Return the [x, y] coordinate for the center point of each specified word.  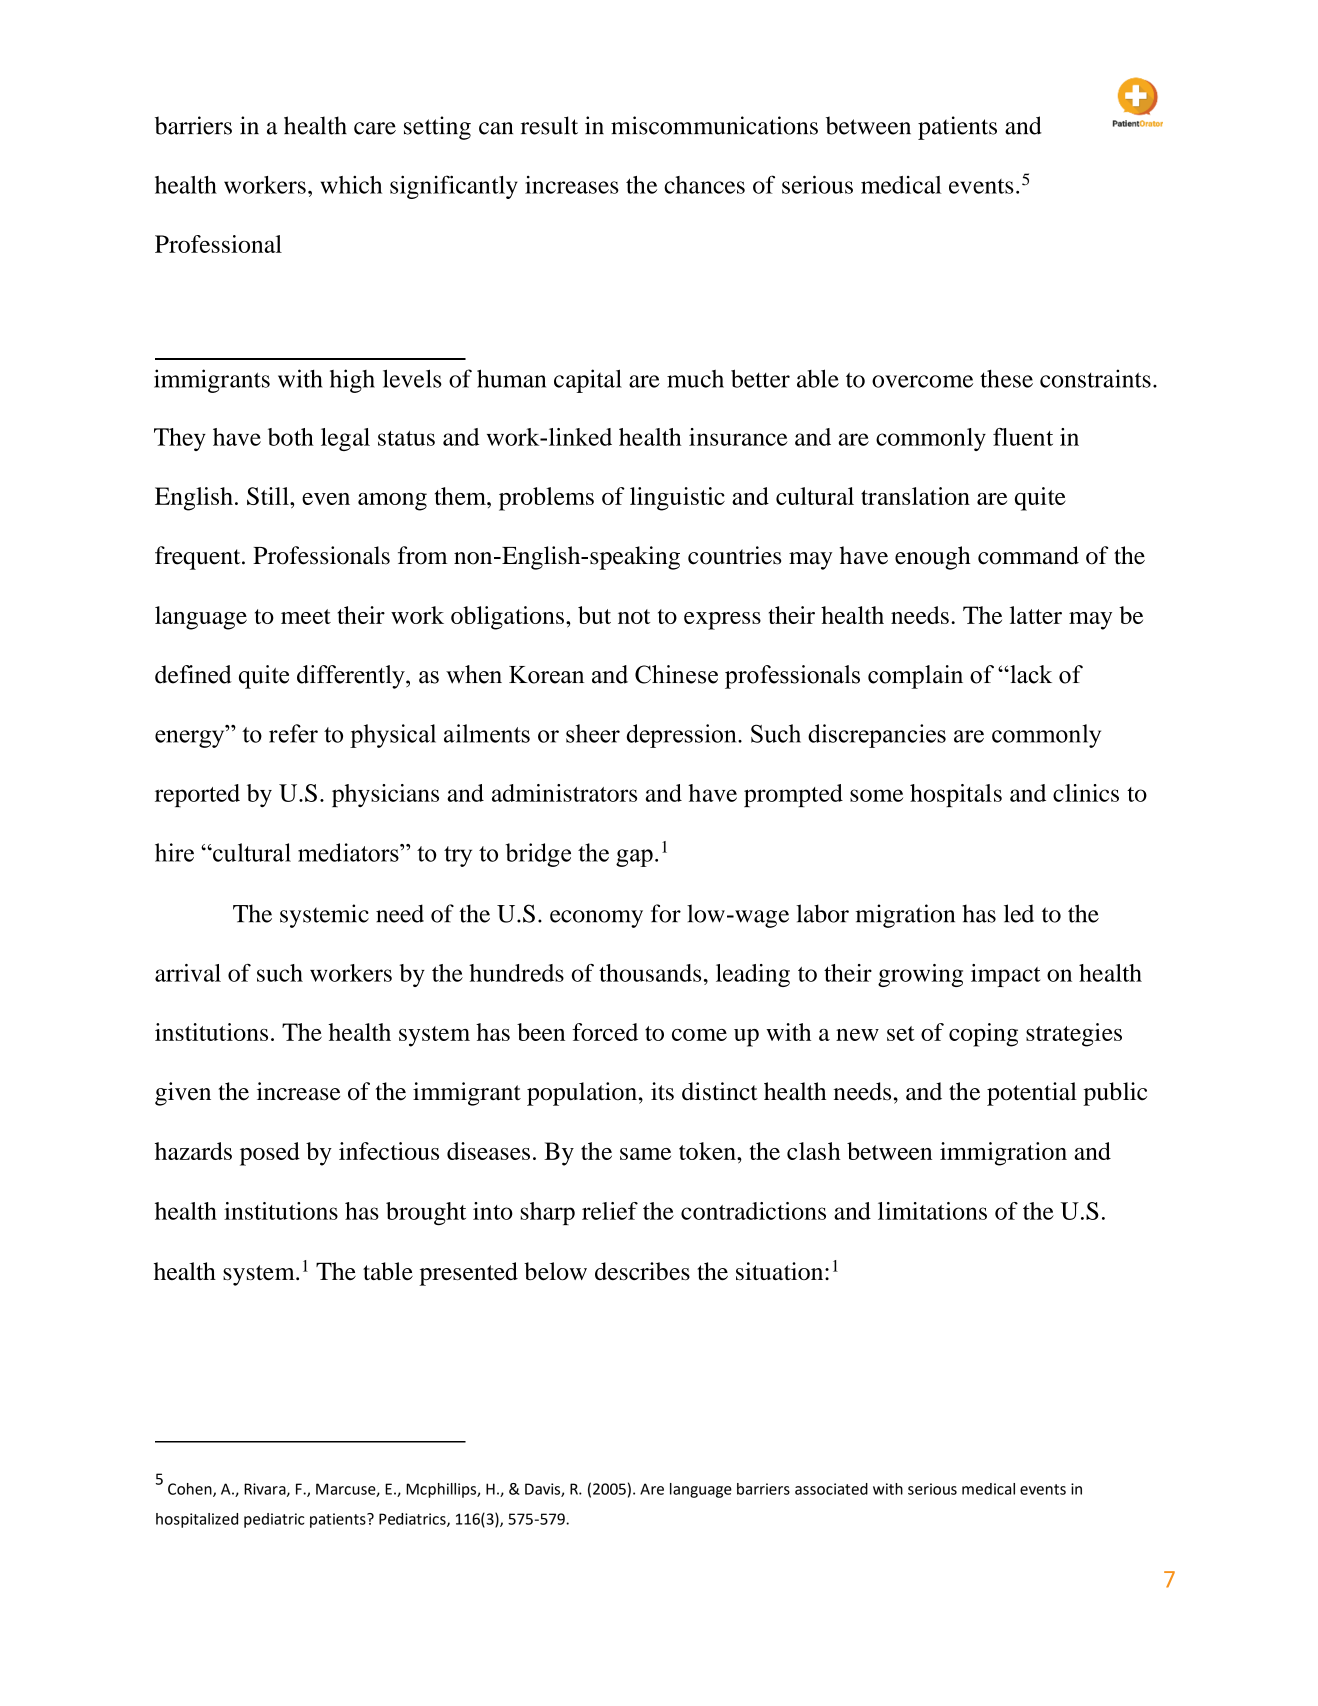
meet [306, 616]
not [634, 616]
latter [1036, 615]
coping [983, 1035]
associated [831, 1489]
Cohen [191, 1490]
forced [605, 1032]
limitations [932, 1211]
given [183, 1094]
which [351, 185]
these [1006, 378]
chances [704, 185]
